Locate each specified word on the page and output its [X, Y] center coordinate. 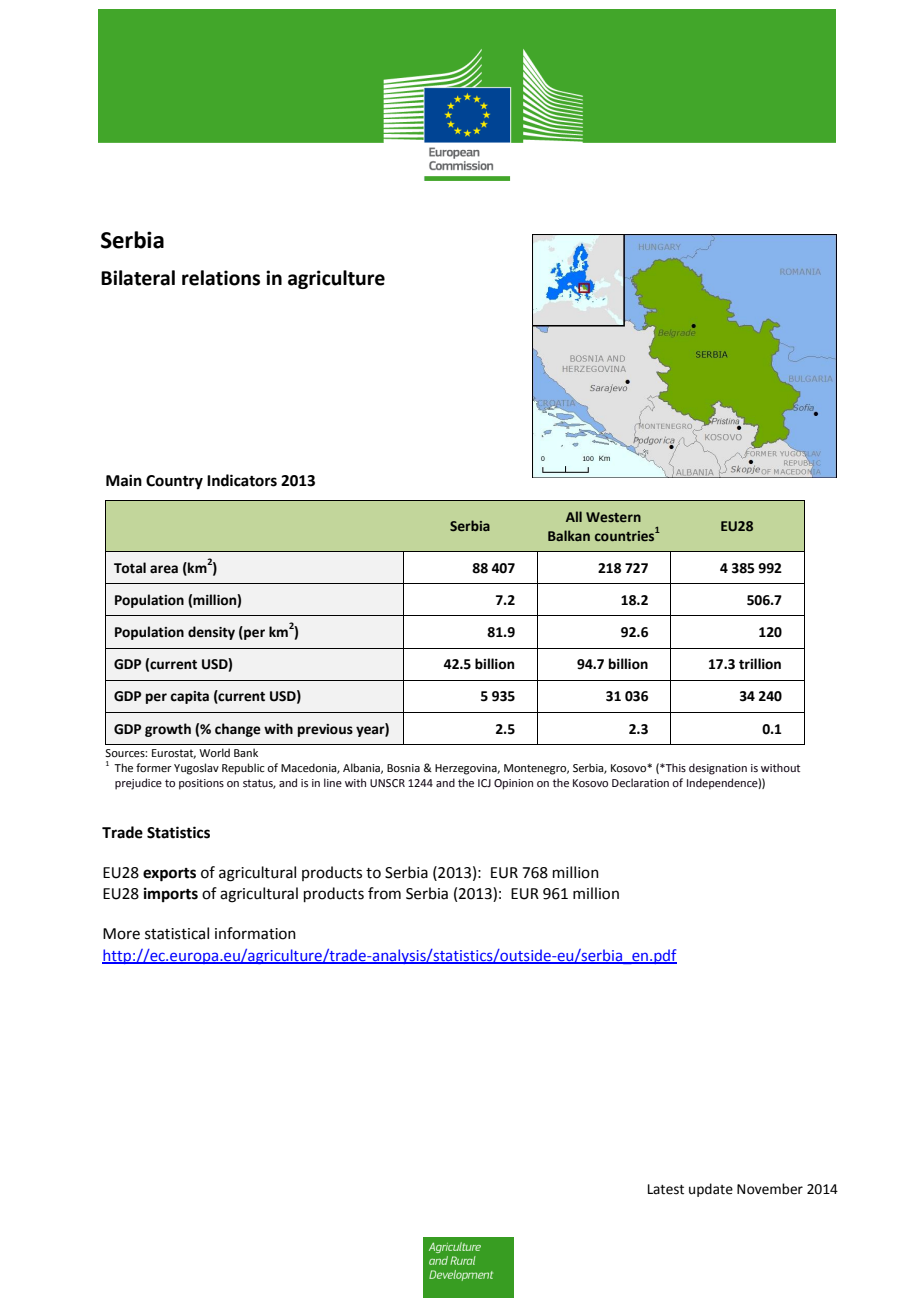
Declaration [640, 782]
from [384, 893]
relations [221, 278]
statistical [177, 933]
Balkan [569, 535]
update [711, 1190]
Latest [666, 1189]
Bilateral [138, 278]
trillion [760, 664]
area [164, 569]
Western [613, 517]
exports [169, 875]
